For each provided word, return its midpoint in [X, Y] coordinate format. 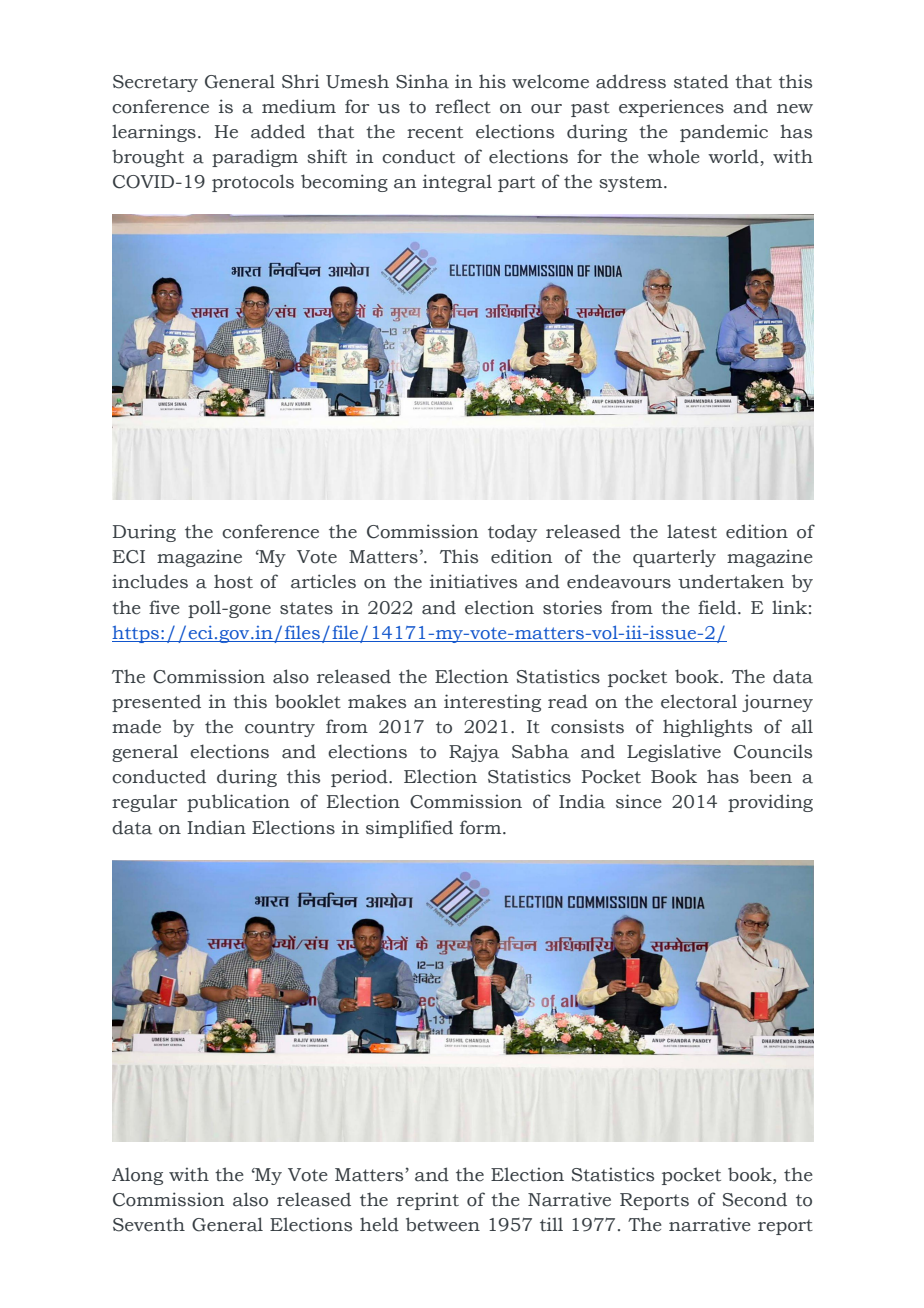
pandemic [724, 133]
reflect [463, 106]
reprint [428, 1201]
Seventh [149, 1224]
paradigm [255, 158]
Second [755, 1199]
